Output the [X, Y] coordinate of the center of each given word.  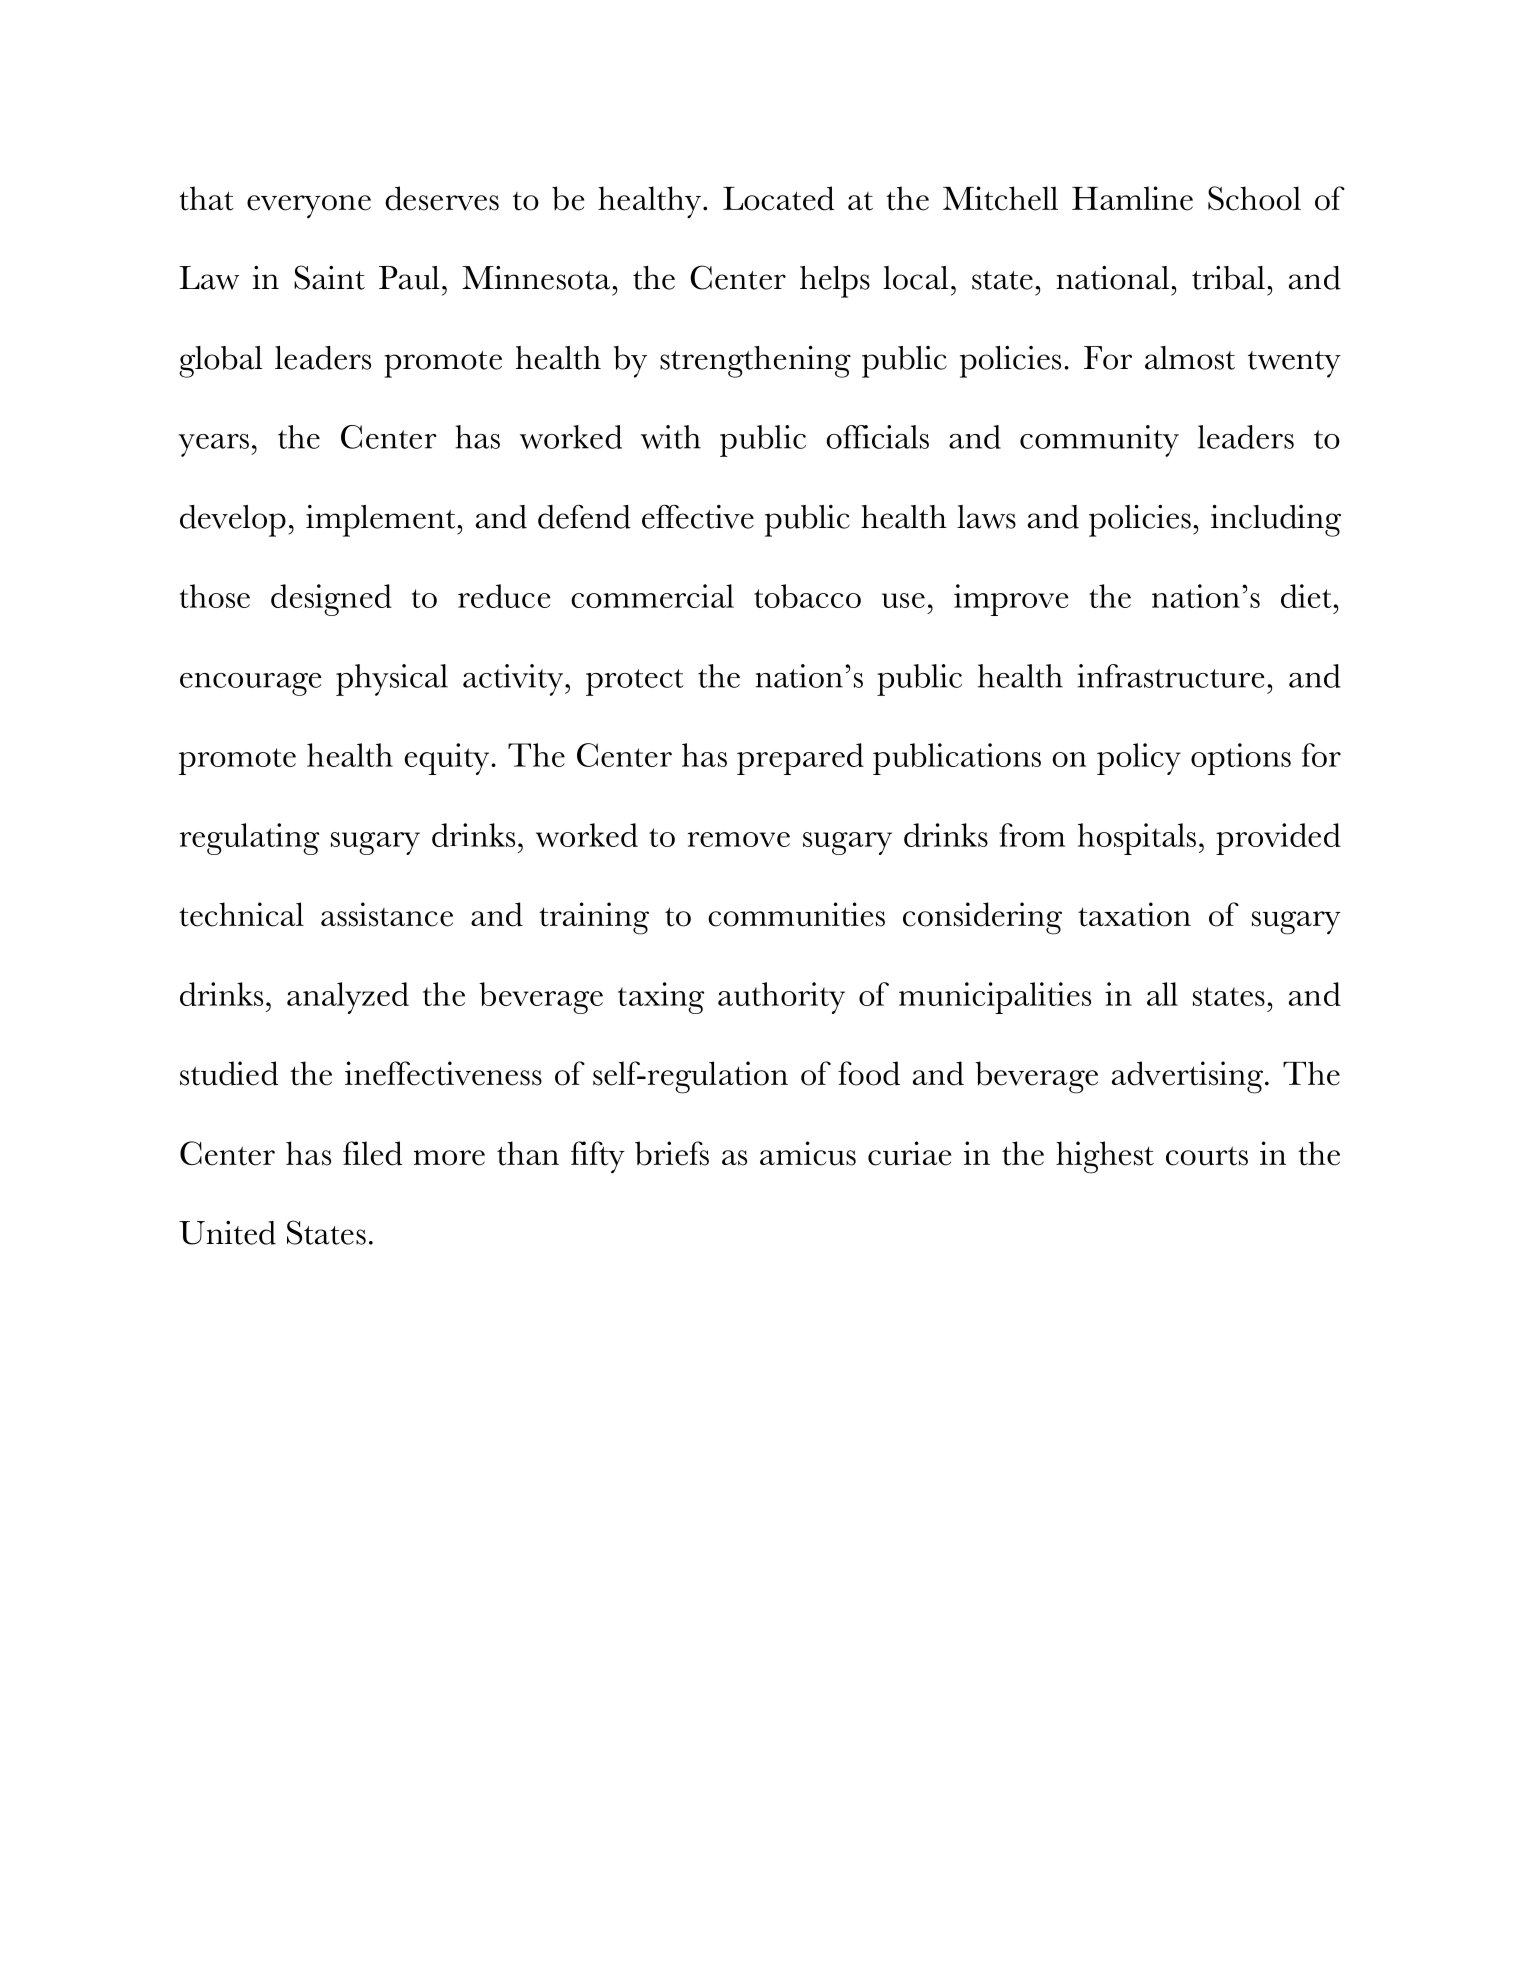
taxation [1134, 914]
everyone [309, 206]
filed [372, 1153]
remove [739, 839]
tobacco [807, 596]
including [1276, 521]
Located [778, 198]
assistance [387, 914]
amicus [808, 1153]
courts [1207, 1156]
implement [382, 521]
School [1254, 198]
